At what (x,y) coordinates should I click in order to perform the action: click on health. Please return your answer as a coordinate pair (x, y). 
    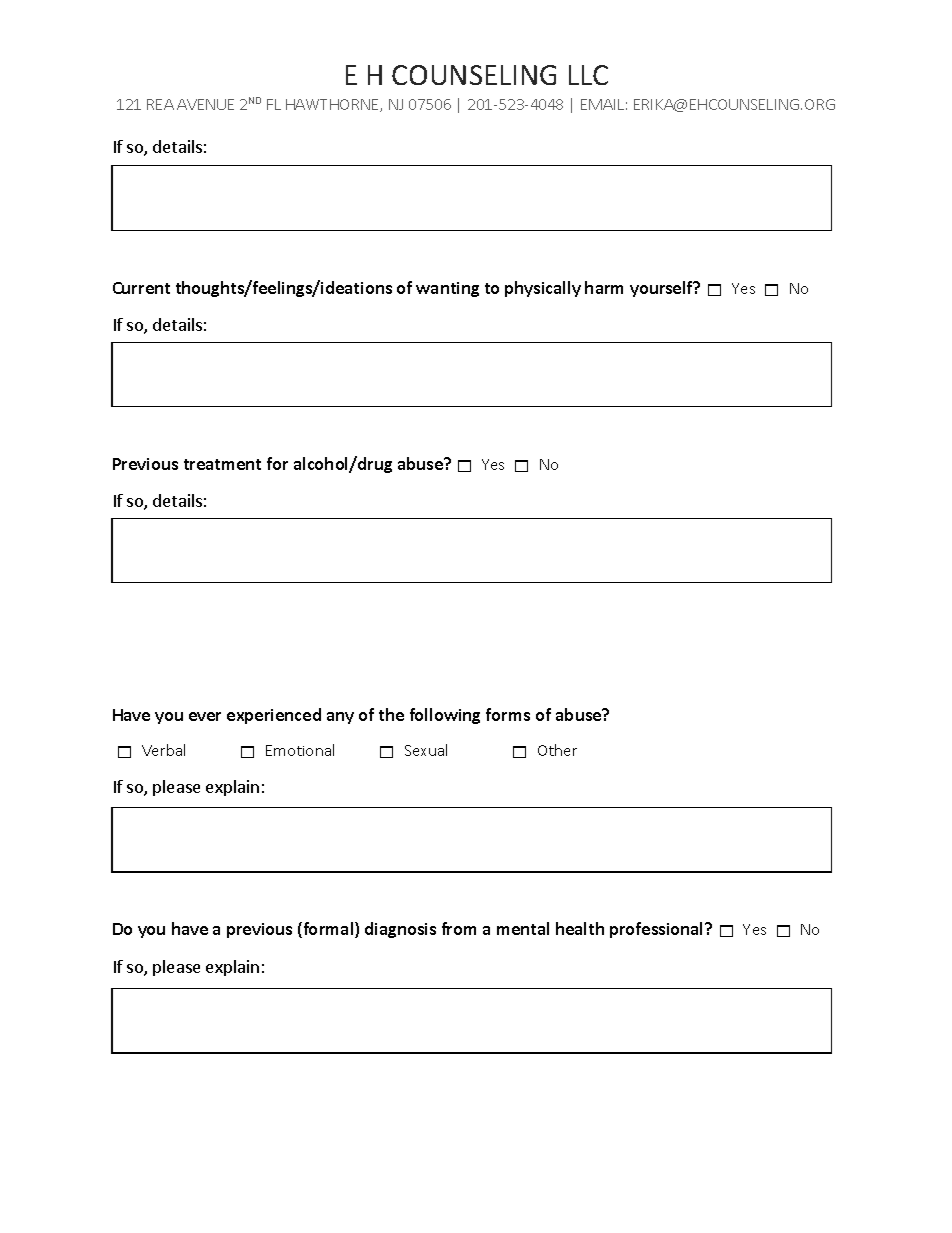
    Looking at the image, I should click on (580, 928).
